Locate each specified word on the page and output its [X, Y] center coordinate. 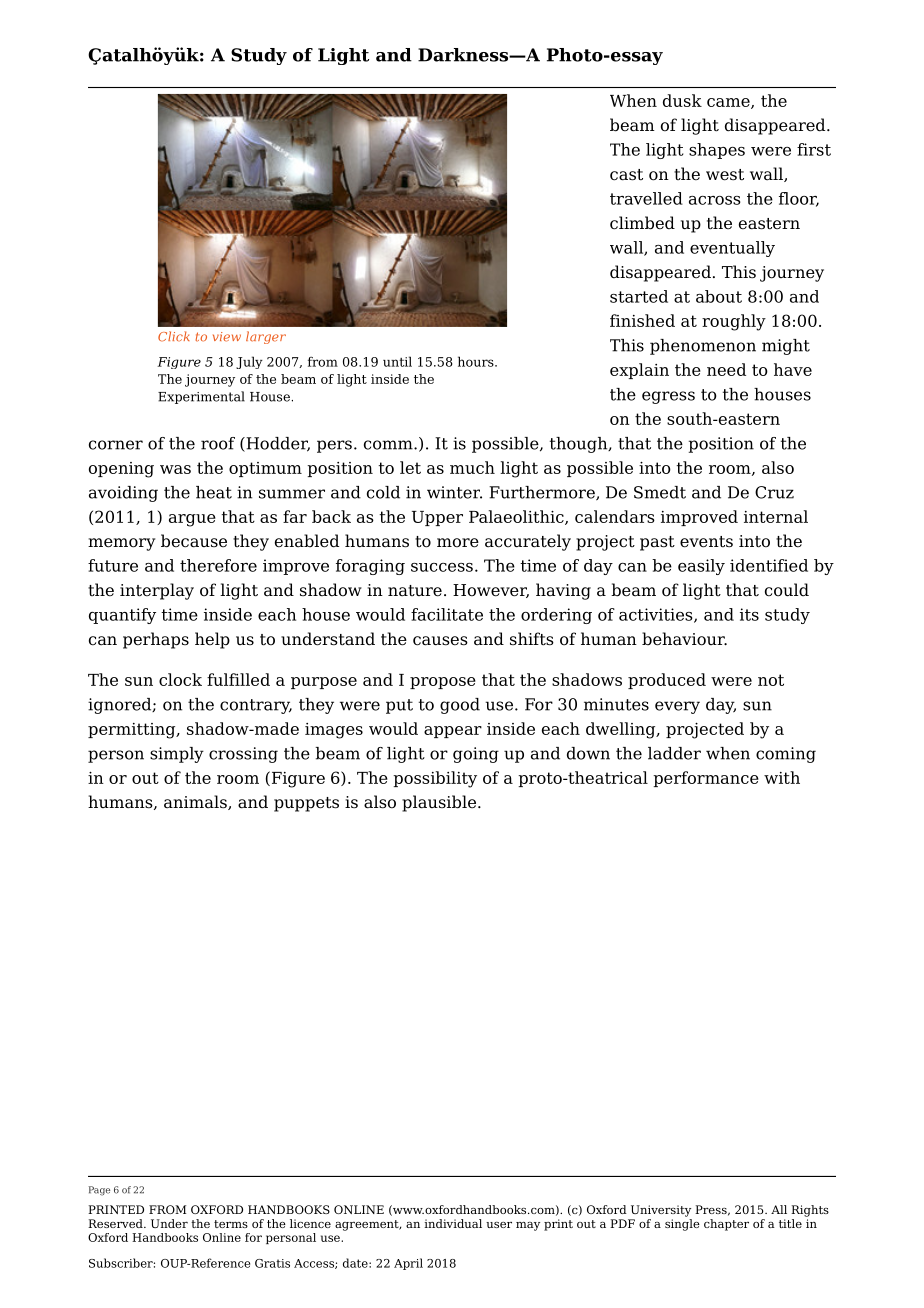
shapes [717, 151]
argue [192, 520]
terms [231, 1224]
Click [174, 336]
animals [196, 802]
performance [706, 779]
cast [626, 175]
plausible [439, 803]
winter [454, 492]
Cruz [774, 492]
